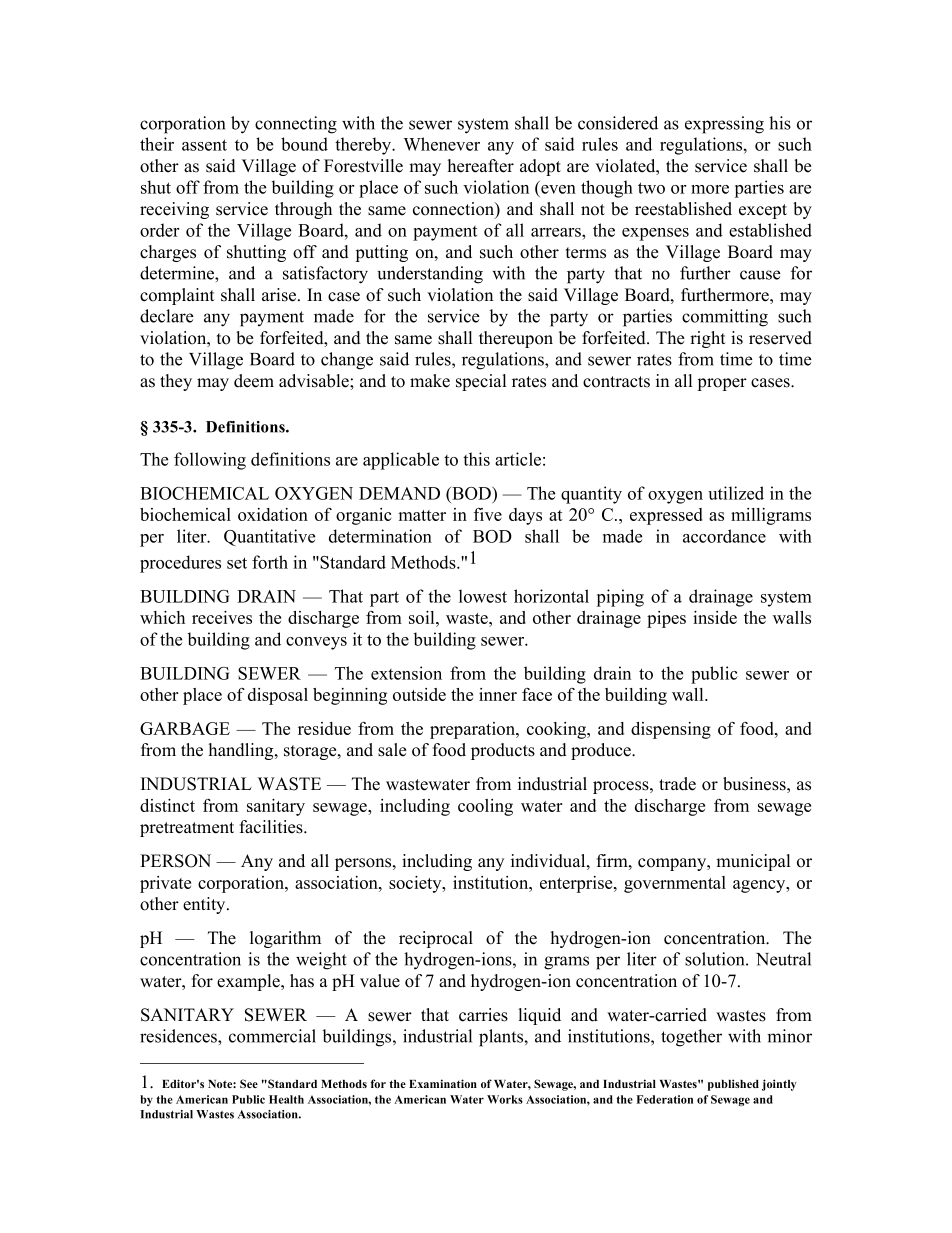 The width and height of the page is (952, 1233). I want to click on assent, so click(204, 145).
